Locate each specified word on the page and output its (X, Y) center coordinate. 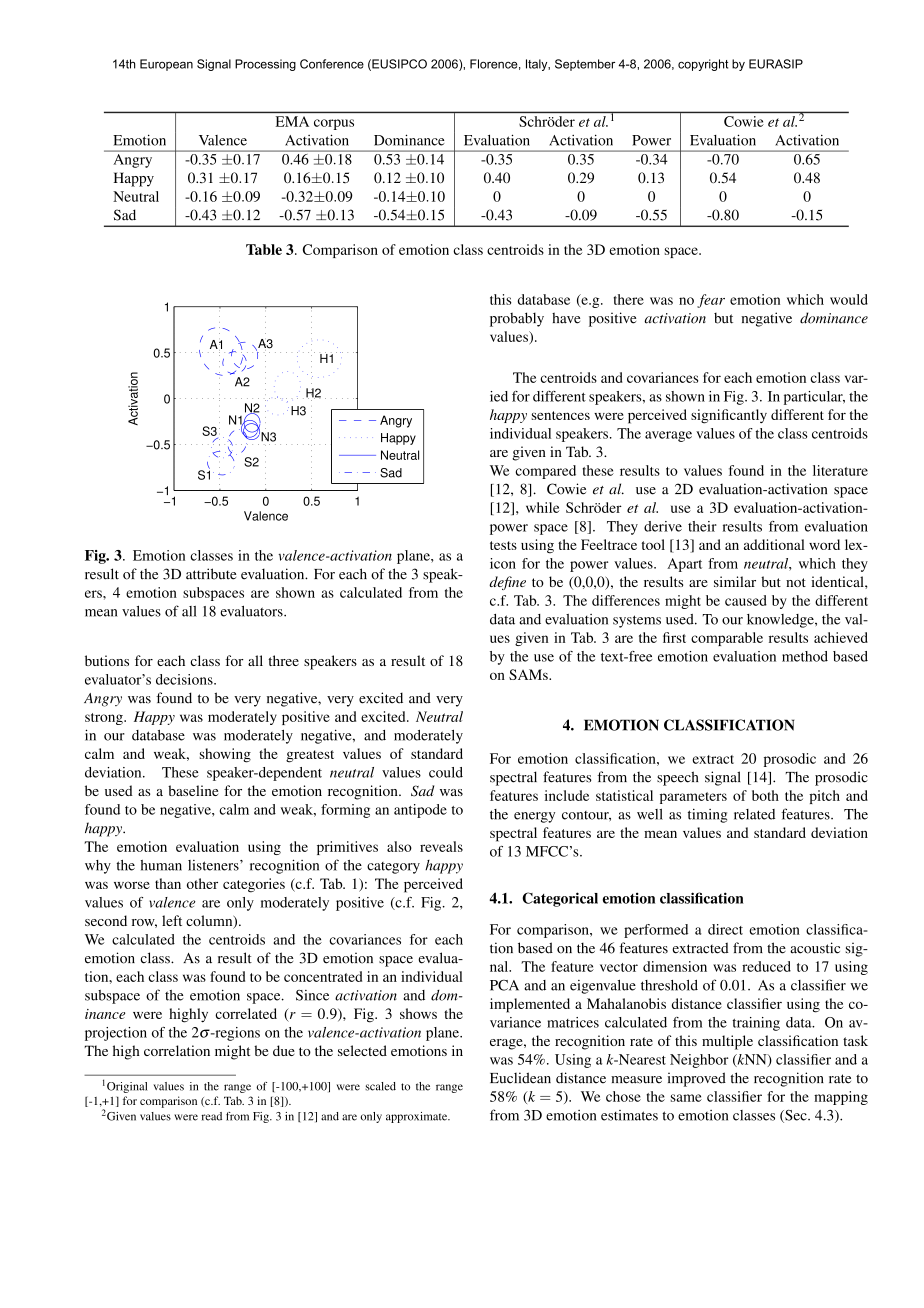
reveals (441, 846)
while (542, 507)
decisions (185, 679)
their (702, 526)
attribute (211, 574)
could (446, 772)
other (202, 883)
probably (517, 319)
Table (264, 249)
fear (711, 301)
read (211, 1116)
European (166, 65)
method (805, 656)
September (585, 65)
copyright (703, 65)
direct (725, 929)
